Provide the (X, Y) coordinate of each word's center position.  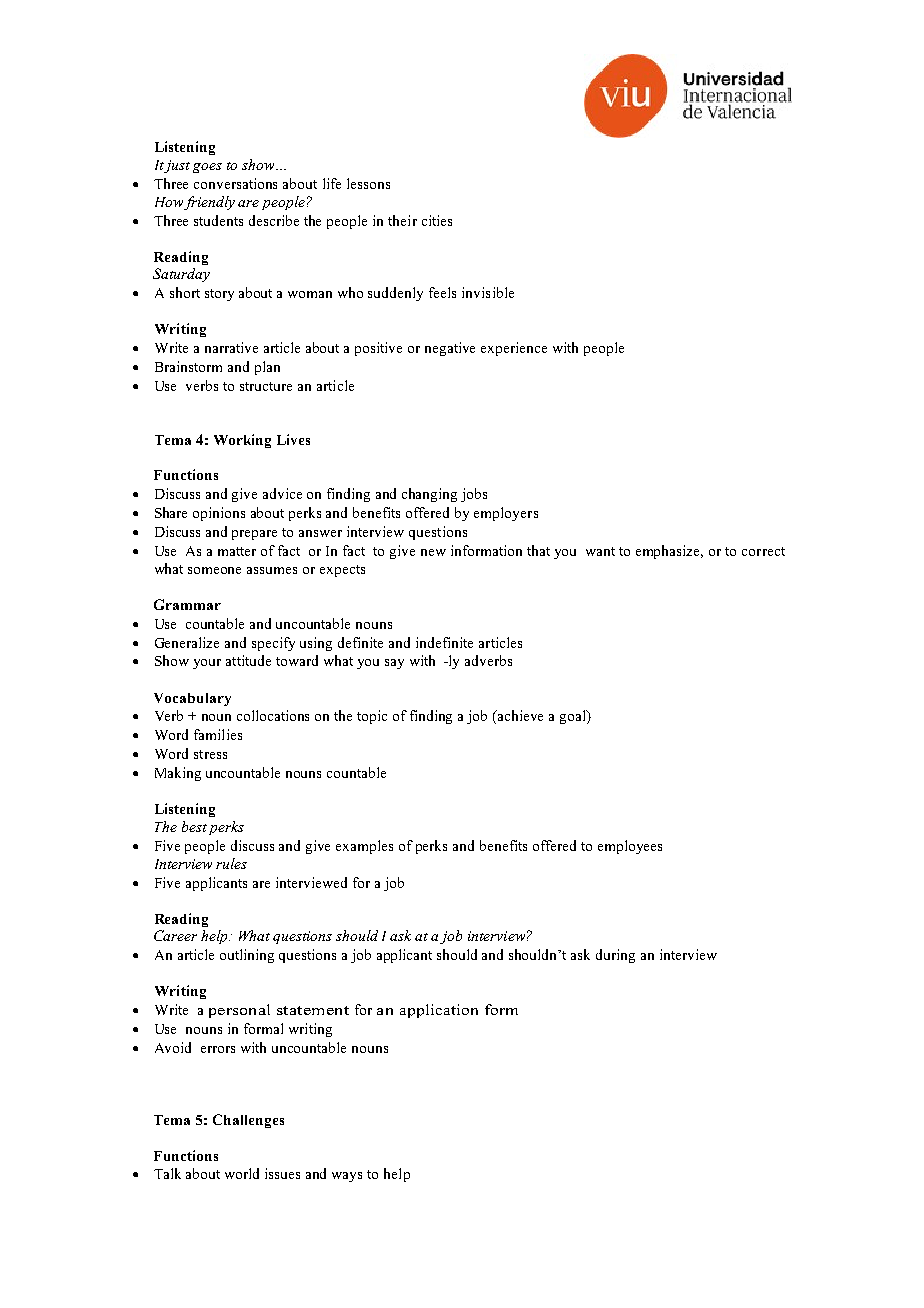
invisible (488, 292)
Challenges (248, 1121)
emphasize (669, 552)
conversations (235, 183)
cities (437, 220)
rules (231, 863)
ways (347, 1177)
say (394, 664)
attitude (248, 660)
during (615, 956)
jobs (474, 495)
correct (763, 551)
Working (242, 441)
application (439, 1011)
